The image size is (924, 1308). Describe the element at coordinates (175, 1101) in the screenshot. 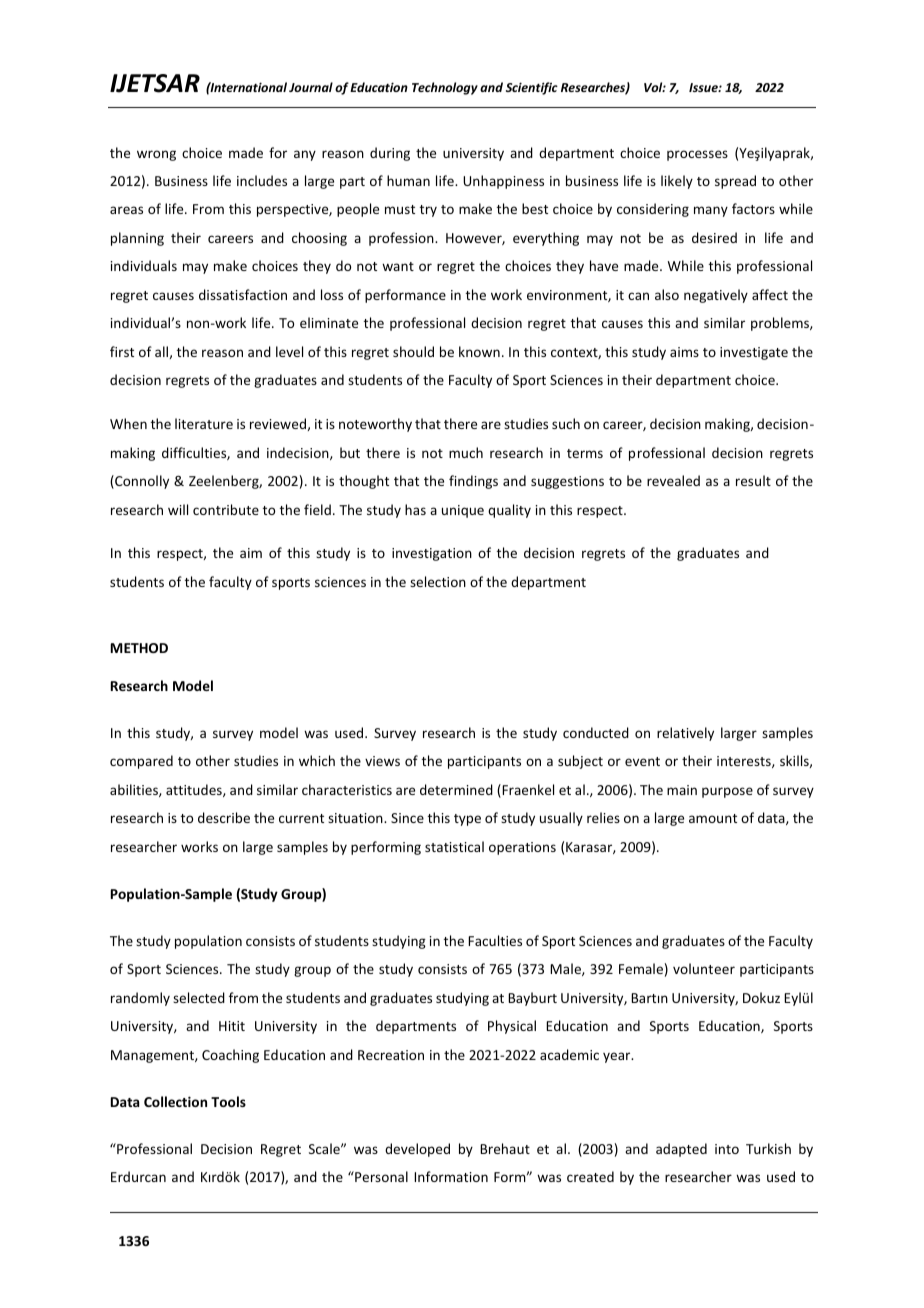

I see `Collection` at that location.
